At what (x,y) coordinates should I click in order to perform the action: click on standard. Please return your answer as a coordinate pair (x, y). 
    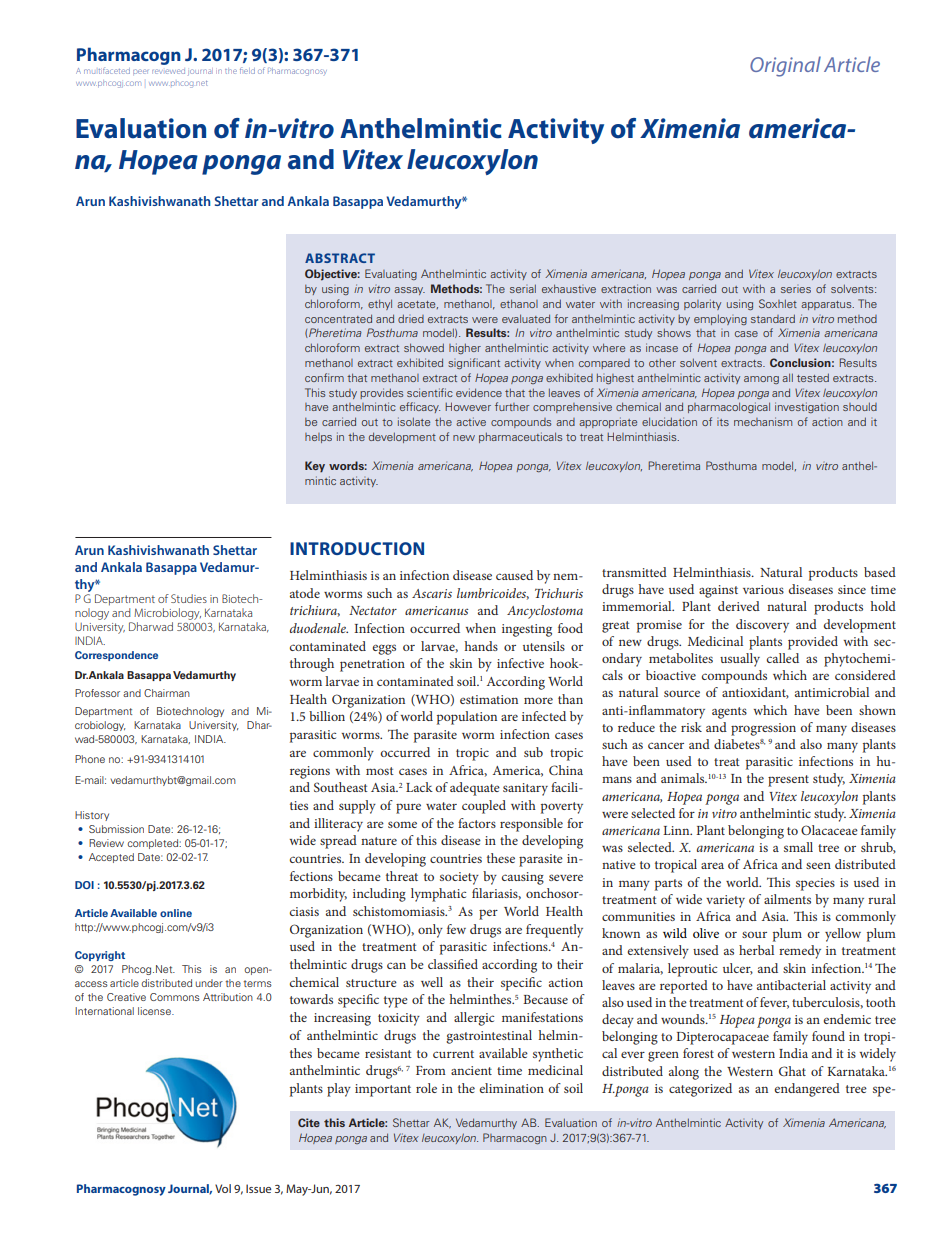
    Looking at the image, I should click on (773, 318).
